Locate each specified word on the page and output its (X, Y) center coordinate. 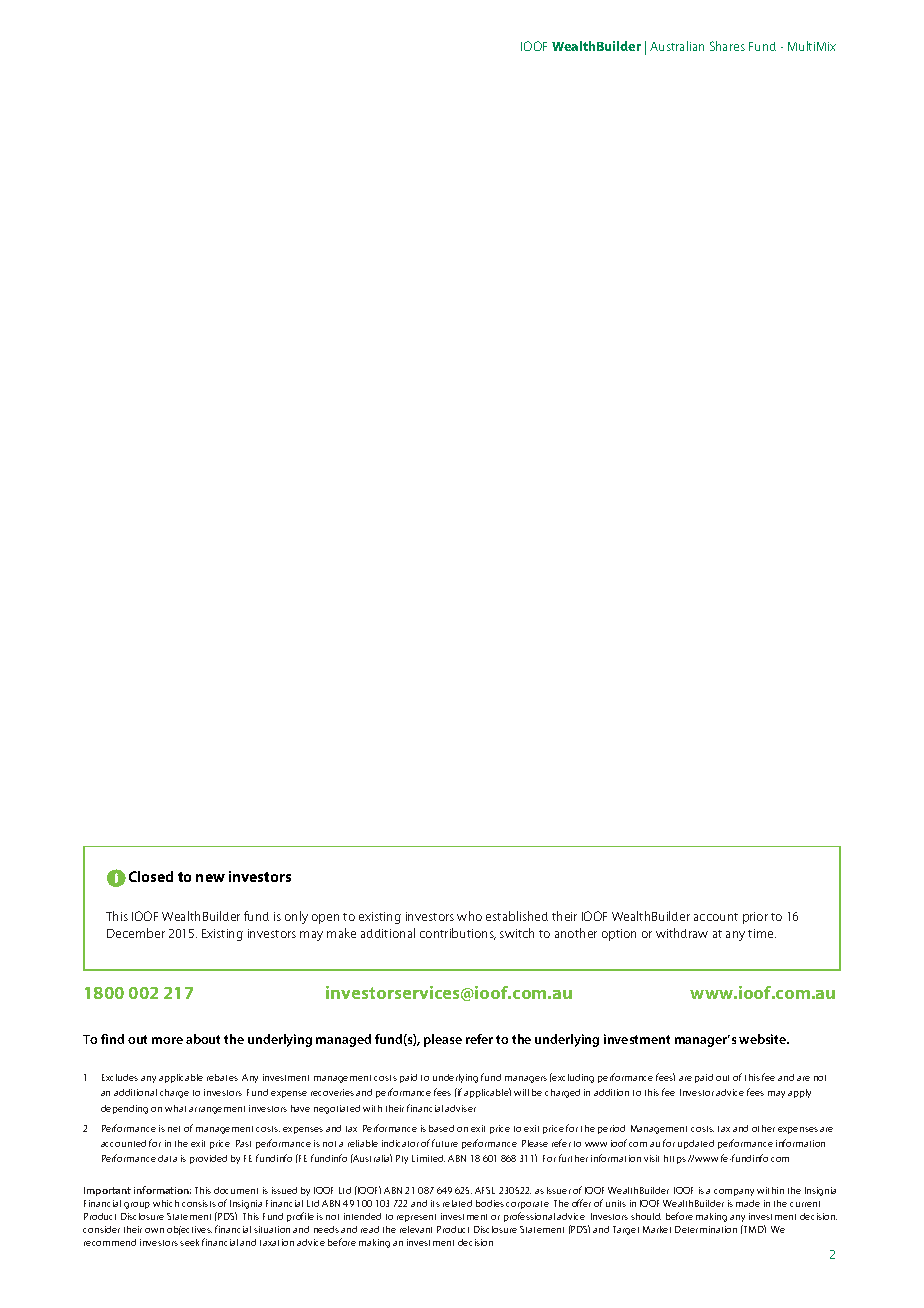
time (762, 933)
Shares (727, 46)
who (469, 916)
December (136, 933)
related (457, 1203)
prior (755, 918)
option (619, 935)
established (517, 916)
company (734, 1192)
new (210, 878)
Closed (151, 876)
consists (199, 1203)
